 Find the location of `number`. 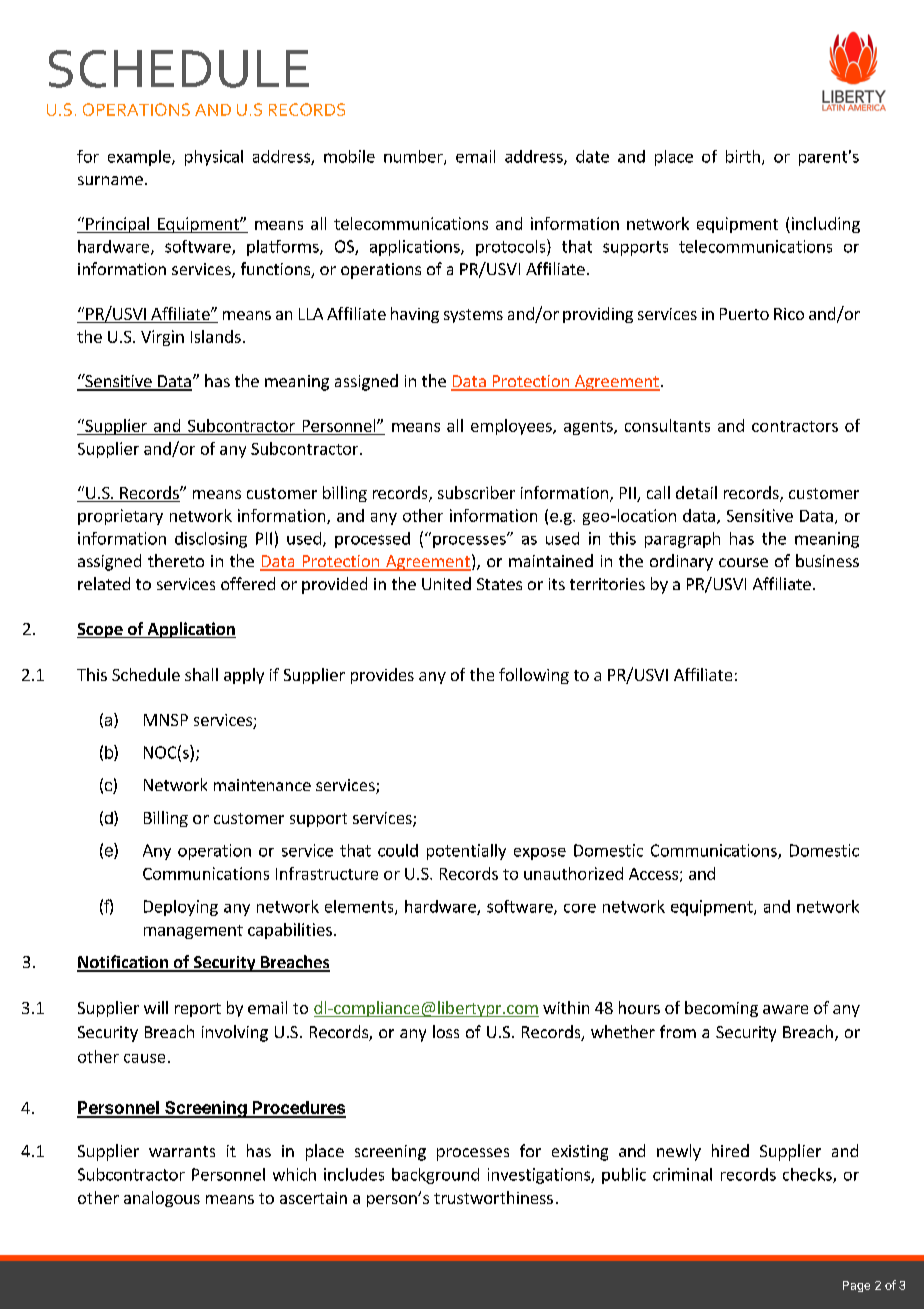

number is located at coordinates (414, 157).
